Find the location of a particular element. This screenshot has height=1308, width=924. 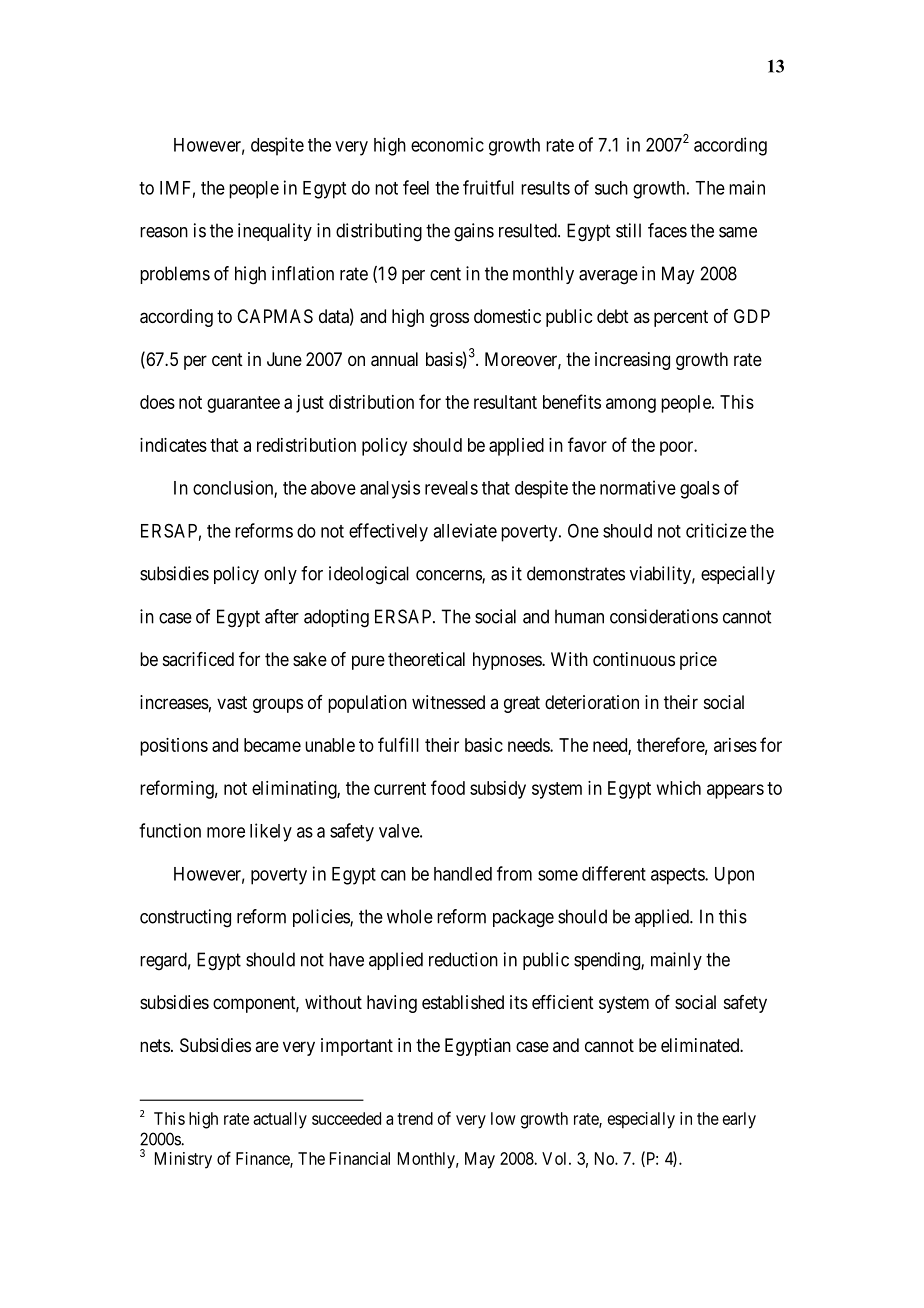

guarantee is located at coordinates (243, 404).
